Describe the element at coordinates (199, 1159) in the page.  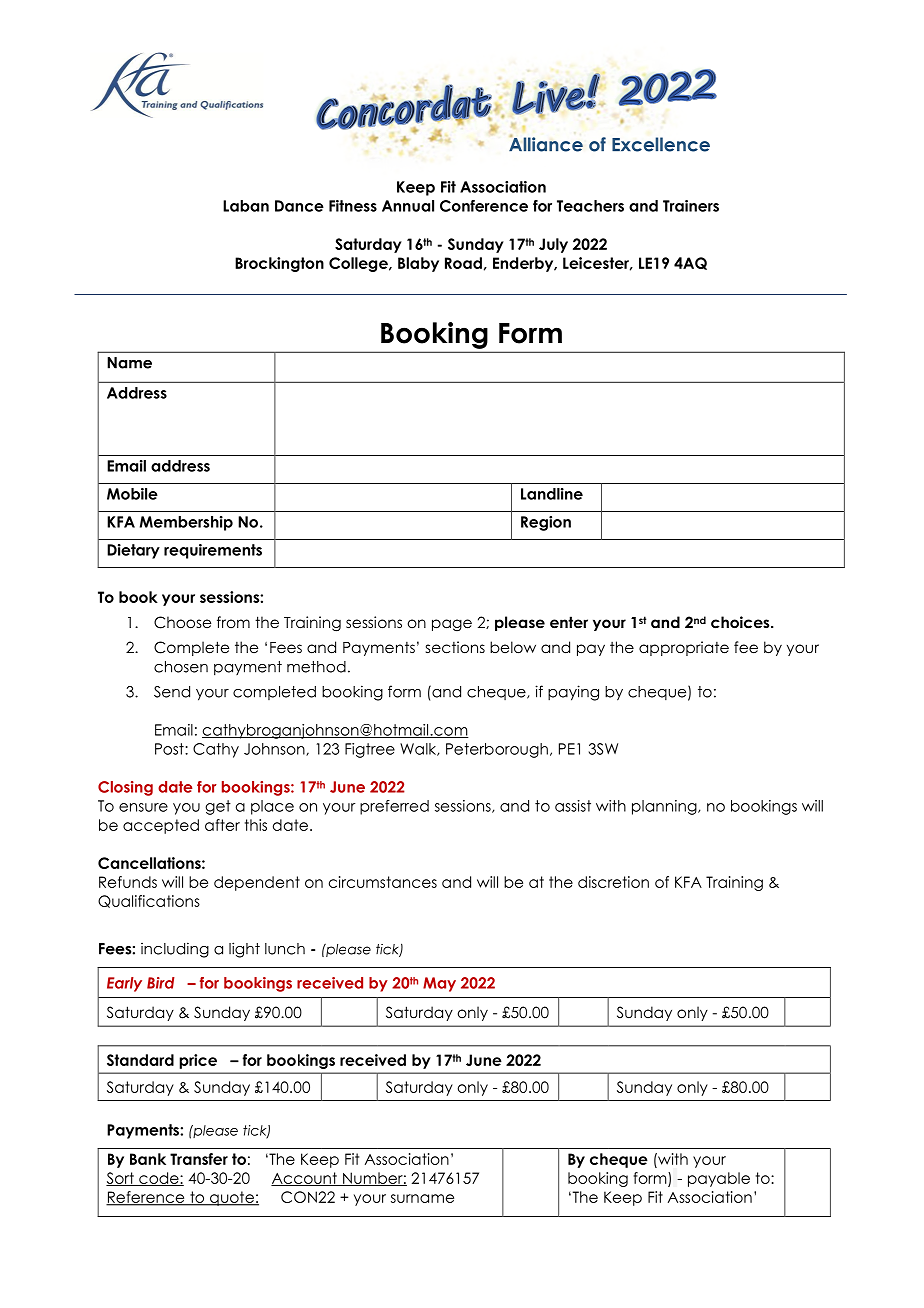
I see `Transfer` at that location.
